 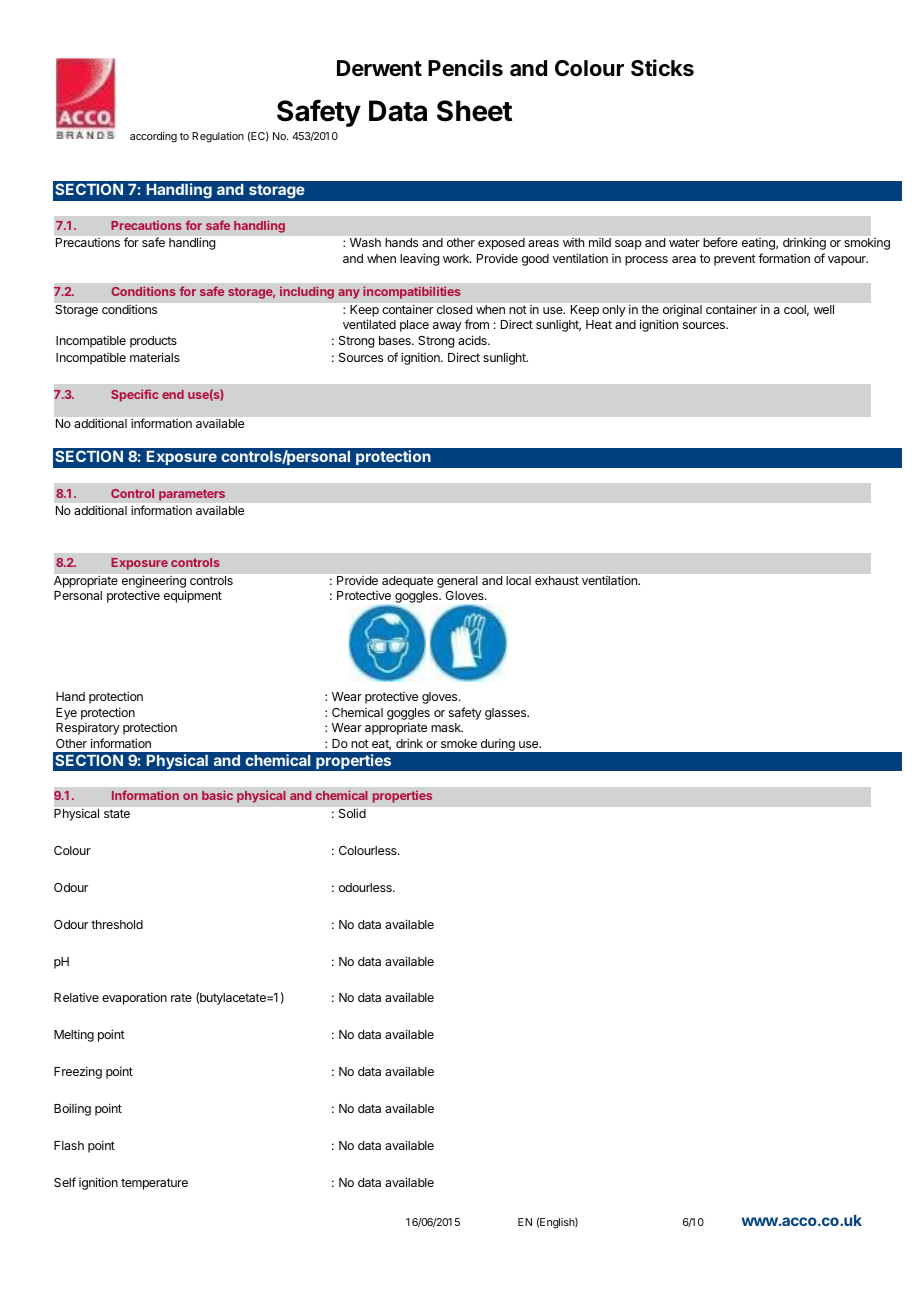 What do you see at coordinates (352, 813) in the document?
I see `Solid` at bounding box center [352, 813].
